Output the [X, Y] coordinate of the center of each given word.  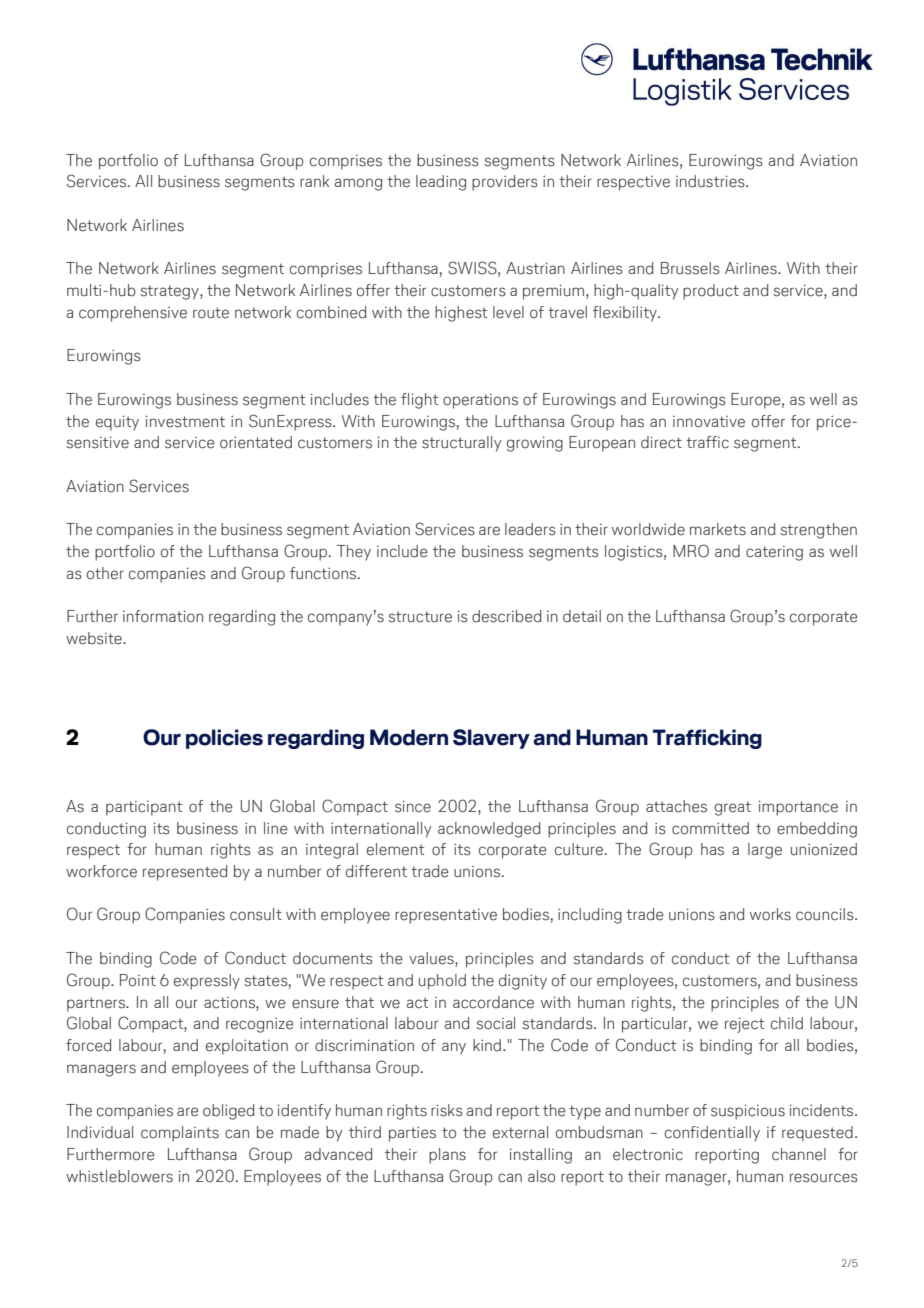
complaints [180, 1134]
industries [711, 181]
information [163, 616]
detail [582, 616]
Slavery [491, 739]
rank [314, 181]
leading [441, 183]
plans [447, 1156]
